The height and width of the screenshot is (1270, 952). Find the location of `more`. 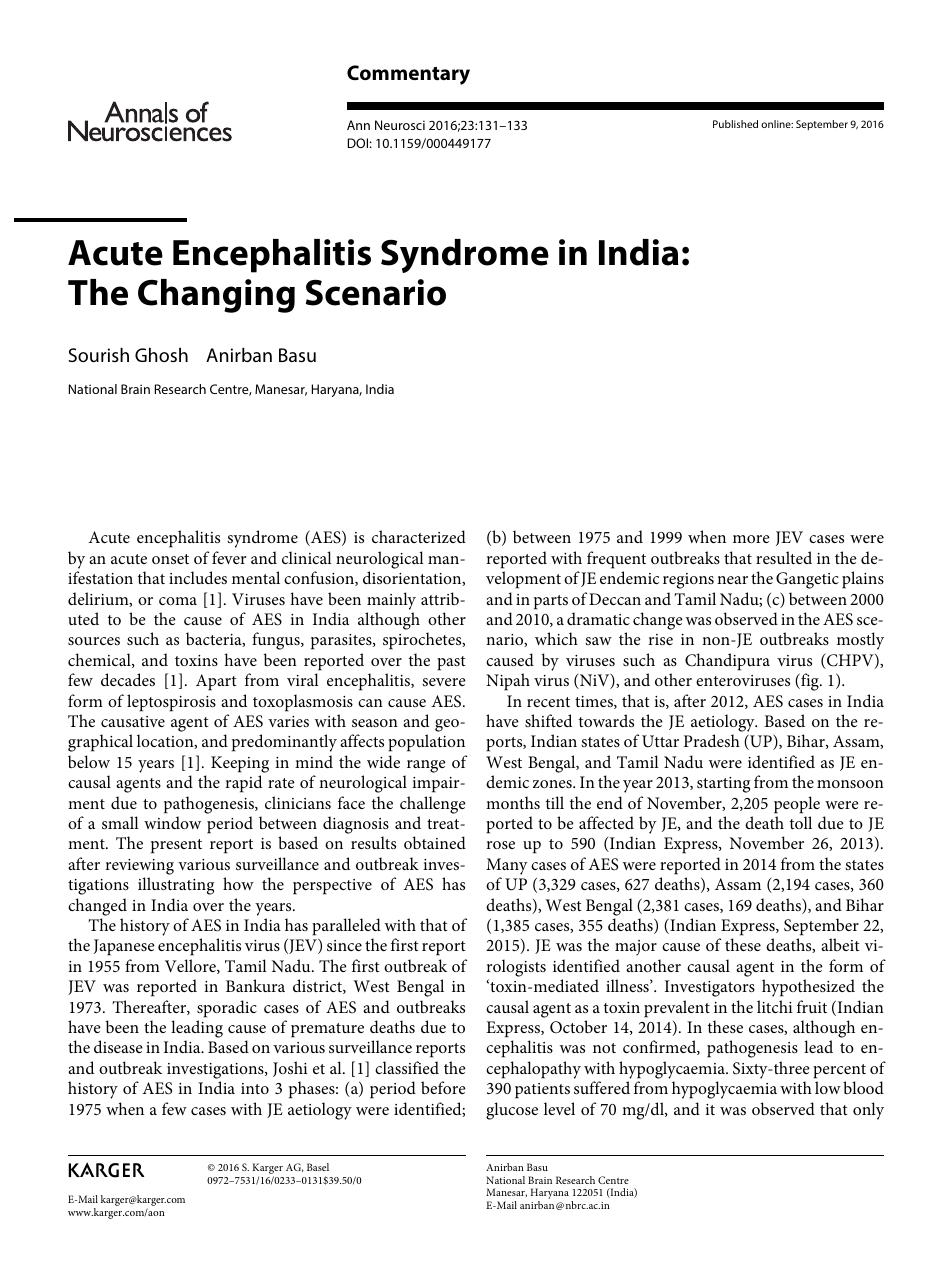

more is located at coordinates (751, 539).
